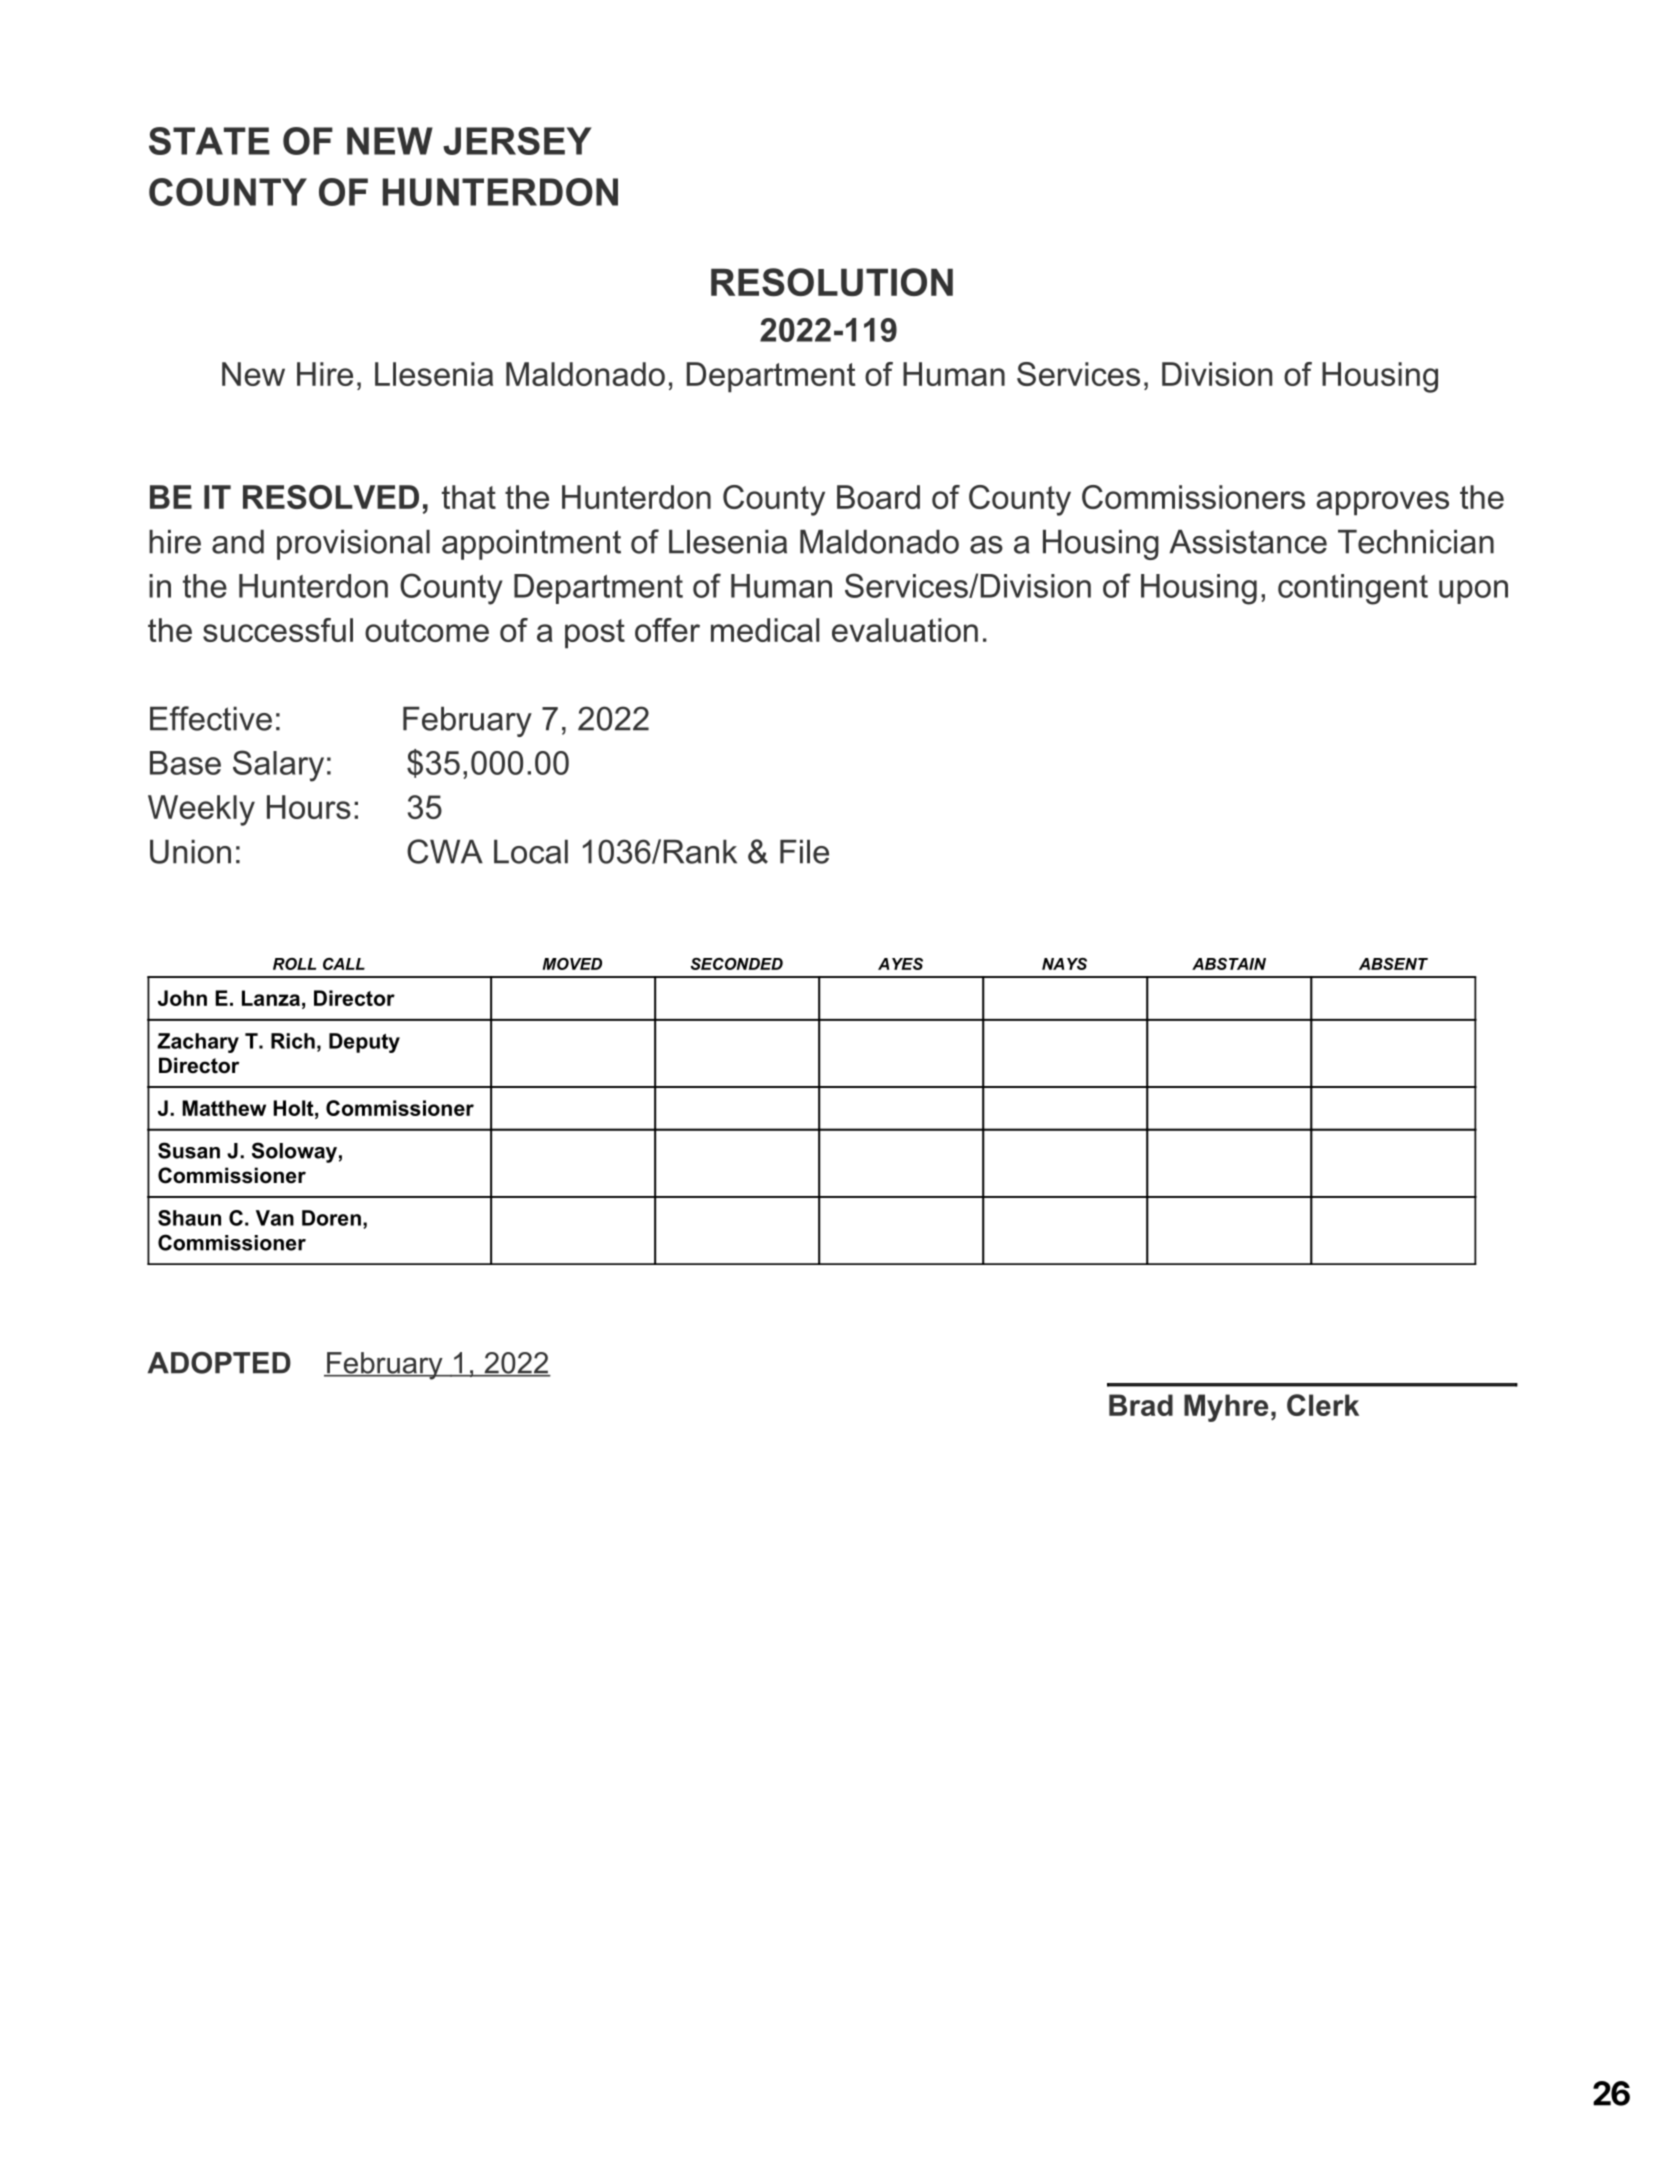  What do you see at coordinates (804, 852) in the screenshot?
I see `File` at bounding box center [804, 852].
